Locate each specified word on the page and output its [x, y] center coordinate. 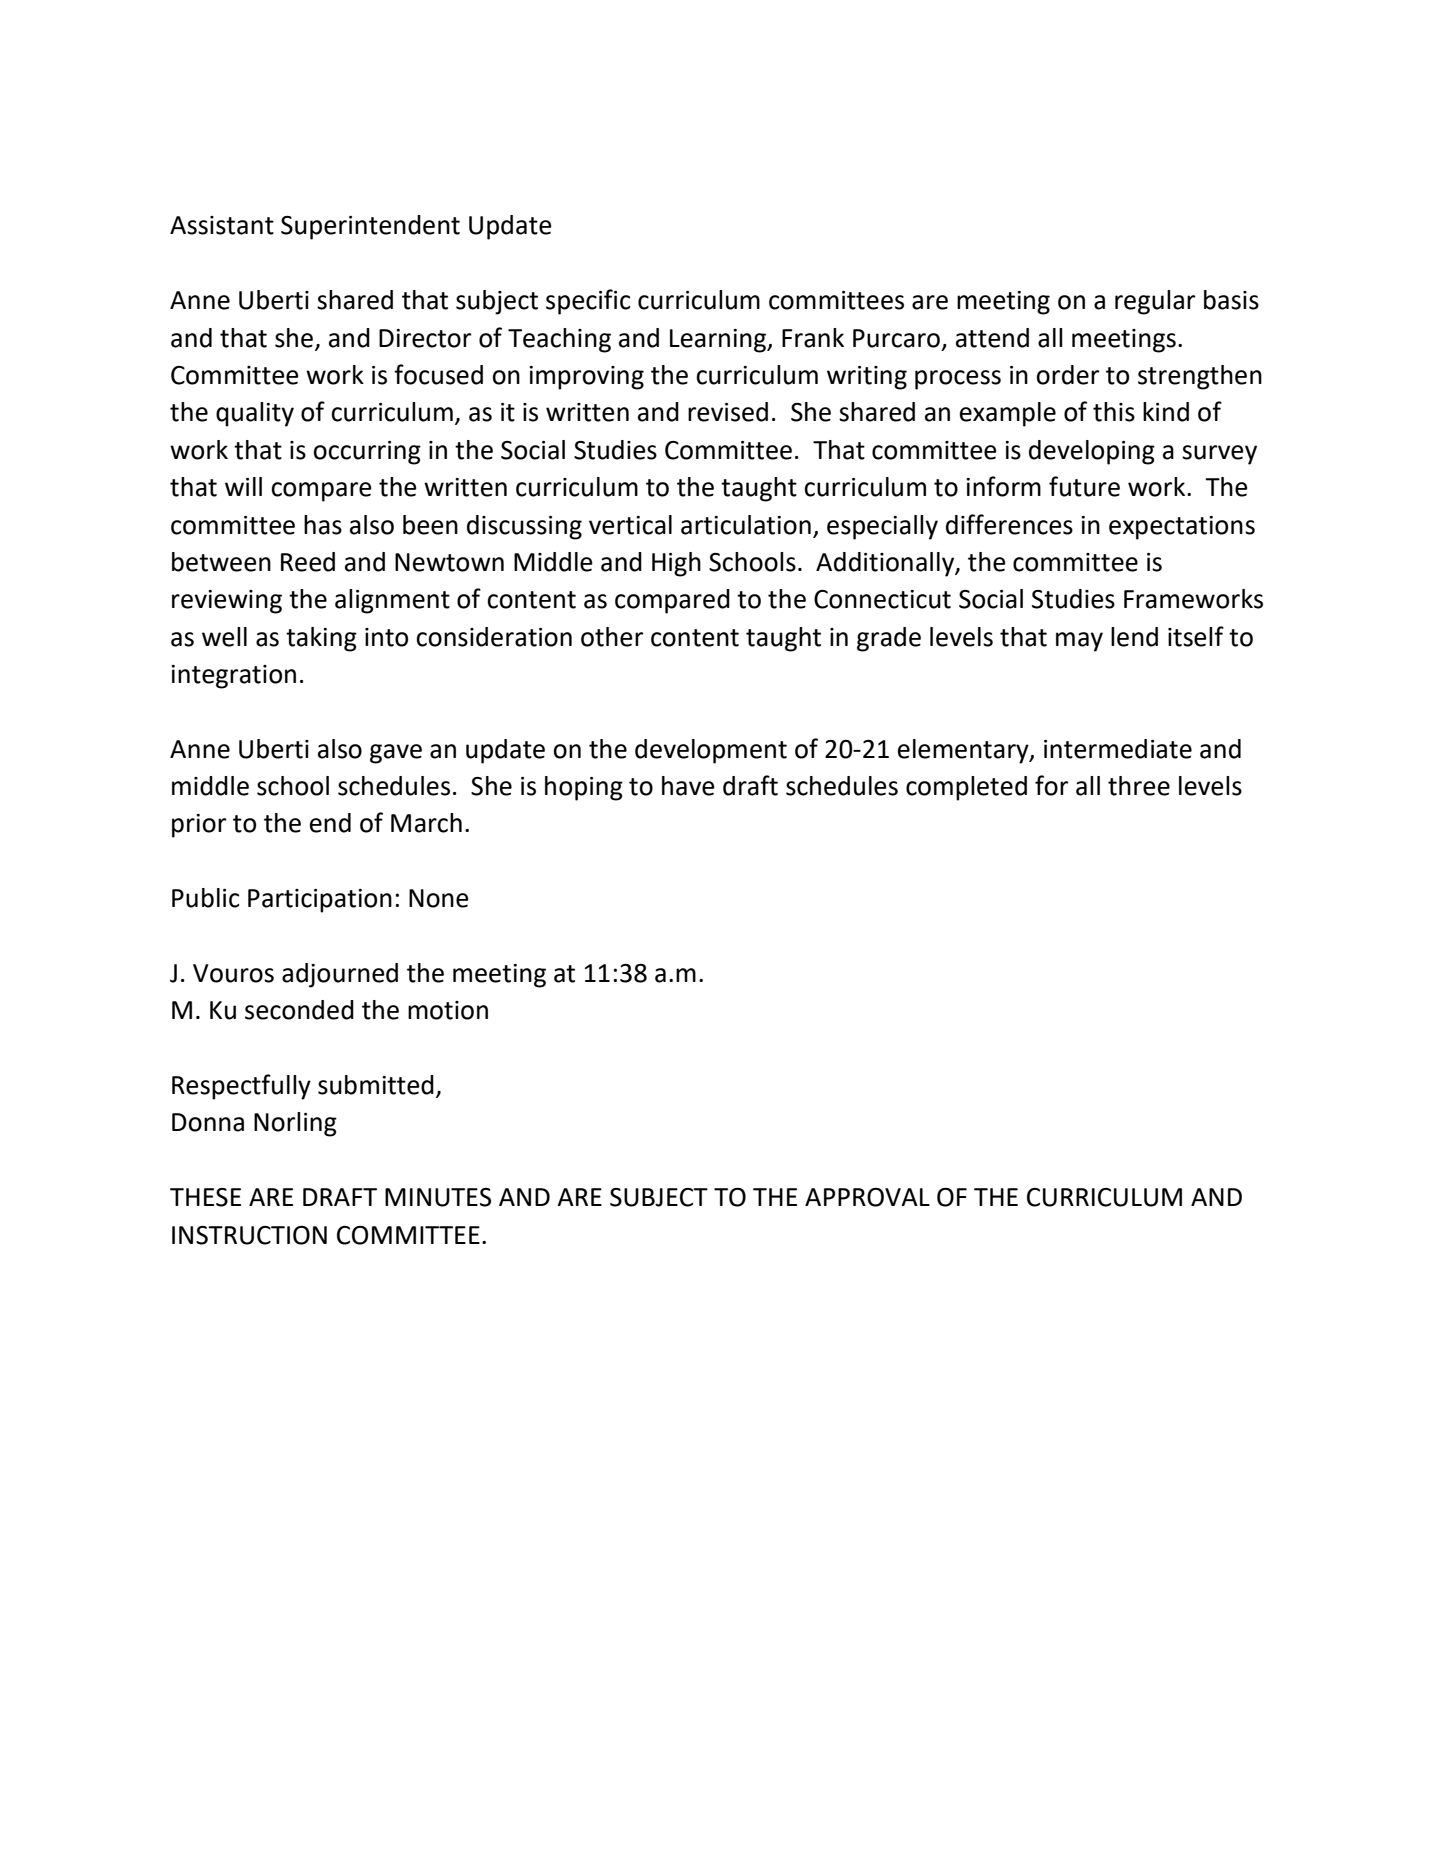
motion [448, 1010]
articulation [746, 525]
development [711, 751]
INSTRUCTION [249, 1235]
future [1084, 486]
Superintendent [370, 227]
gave [396, 754]
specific [588, 302]
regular [1155, 302]
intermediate [1118, 749]
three [1139, 786]
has [323, 525]
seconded [299, 1010]
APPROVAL [867, 1197]
